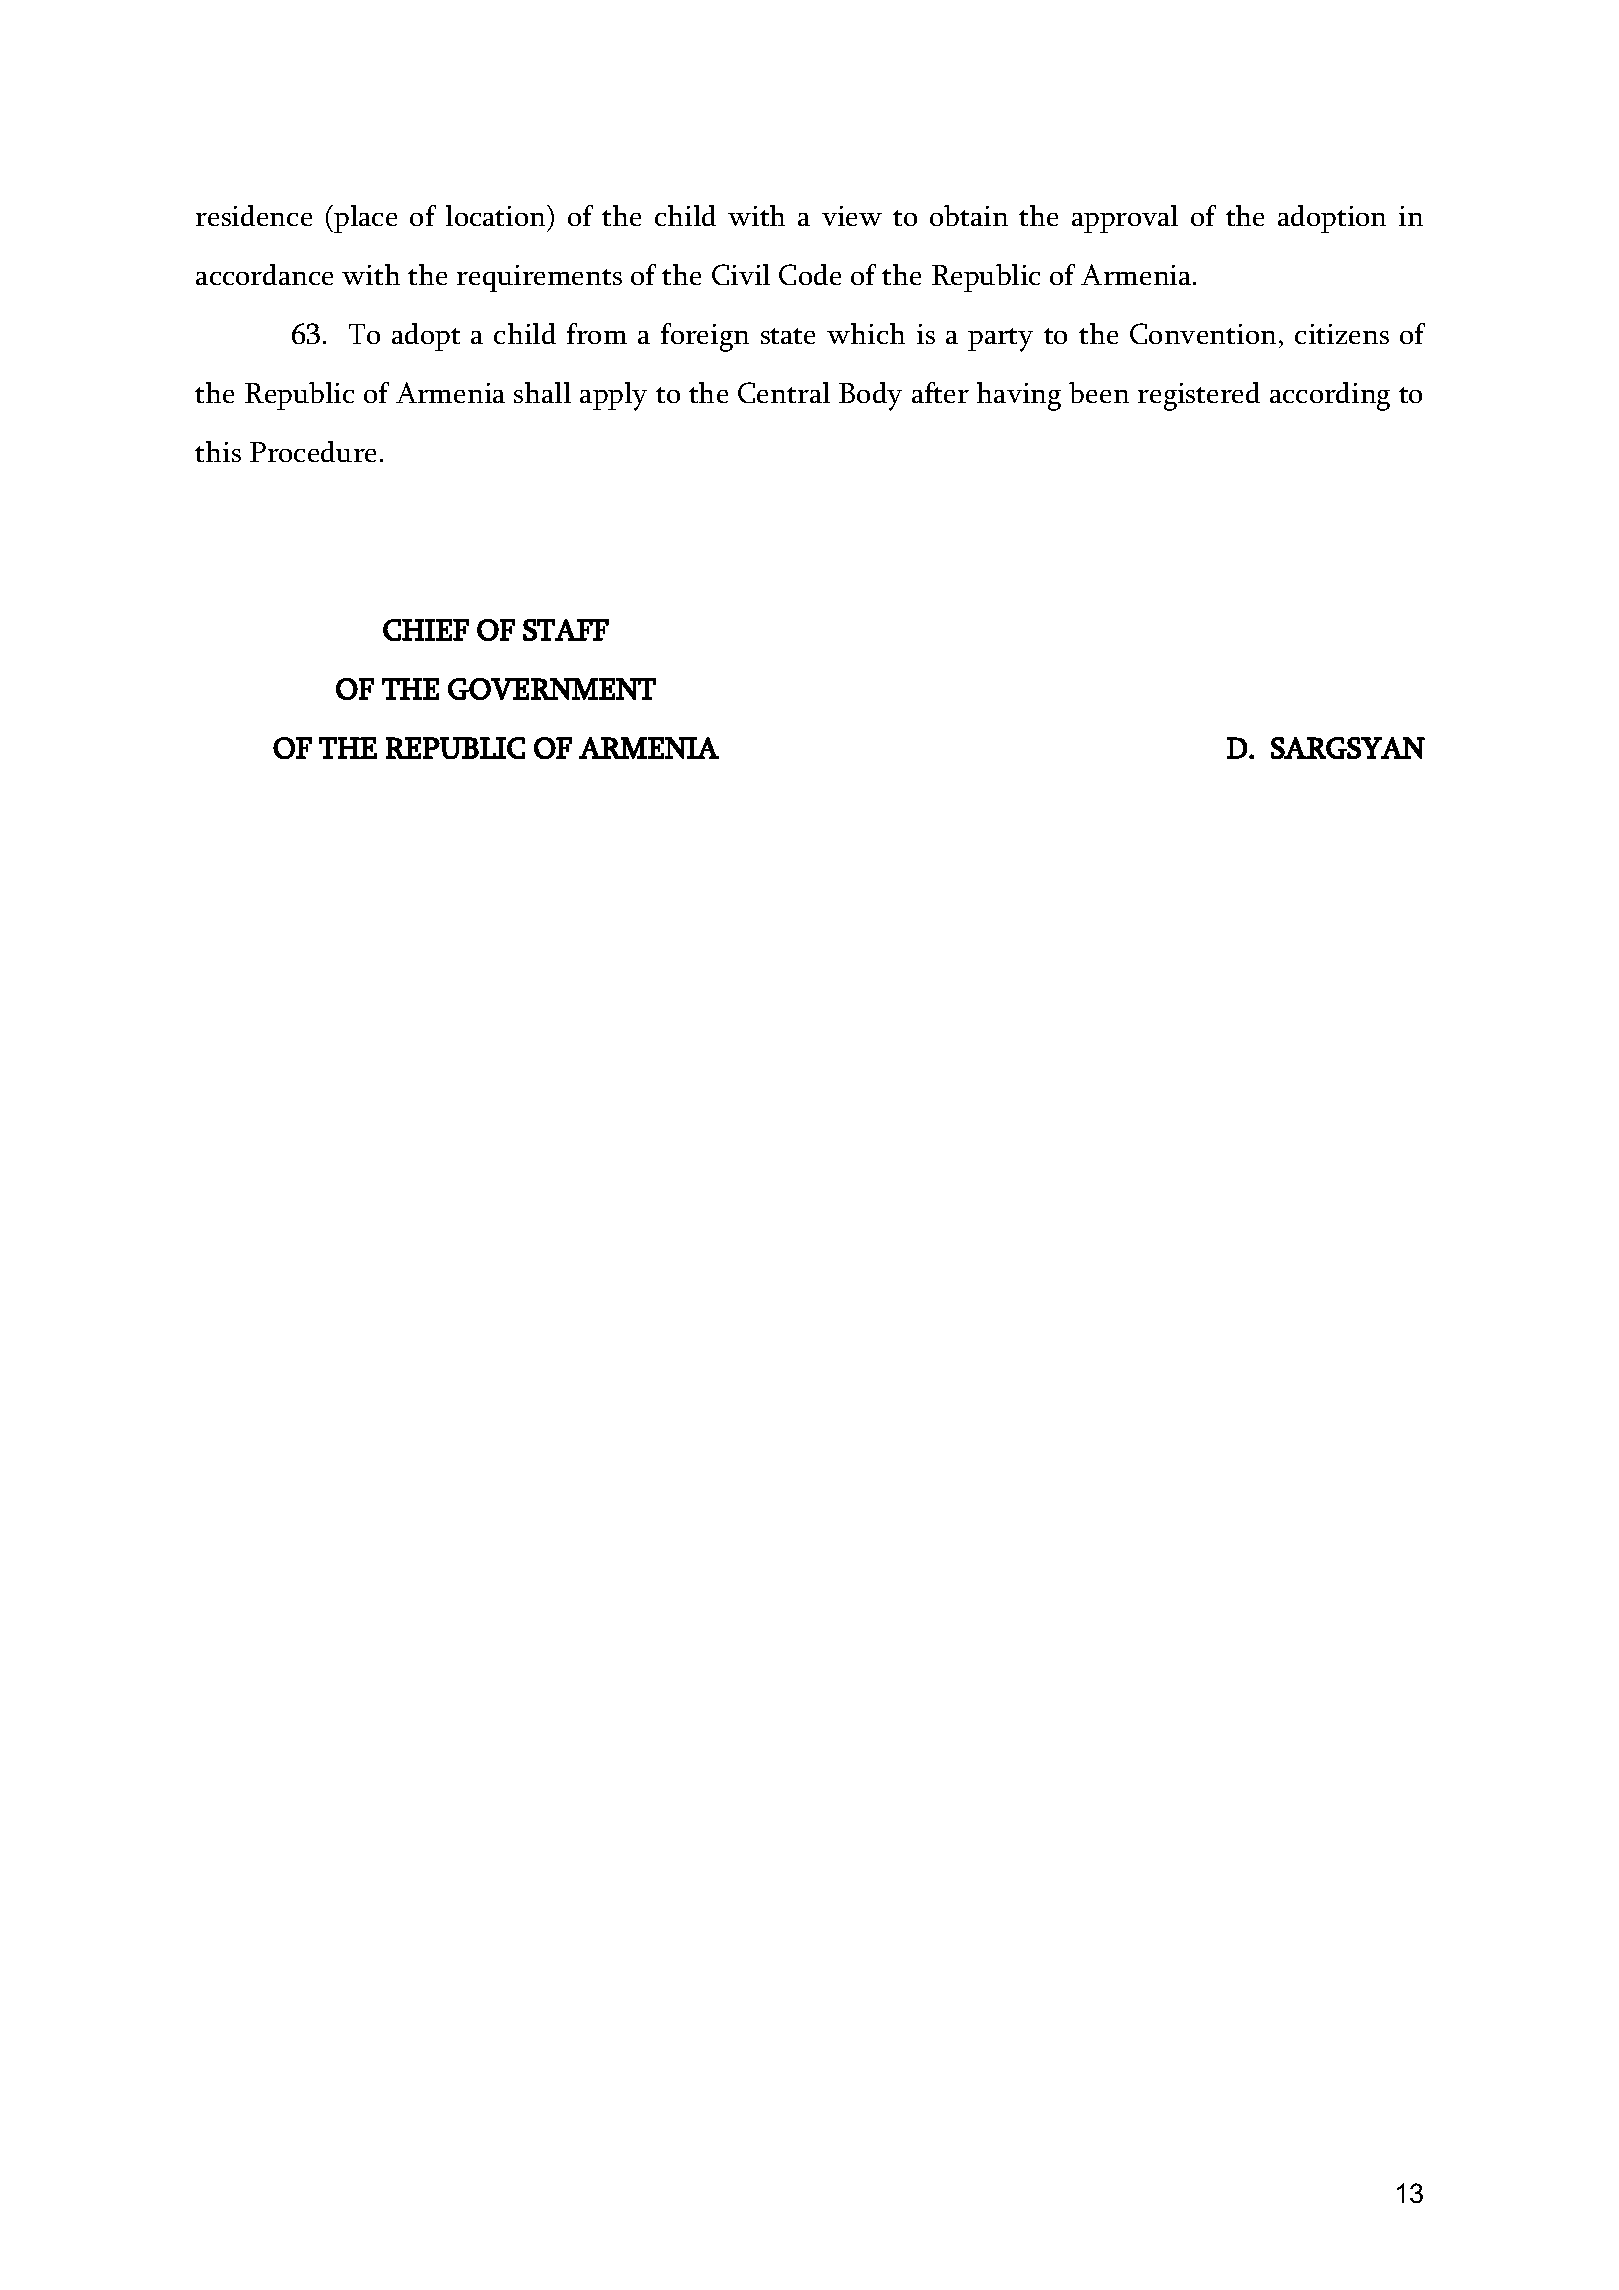  What do you see at coordinates (1125, 219) in the page?
I see `approval` at bounding box center [1125, 219].
